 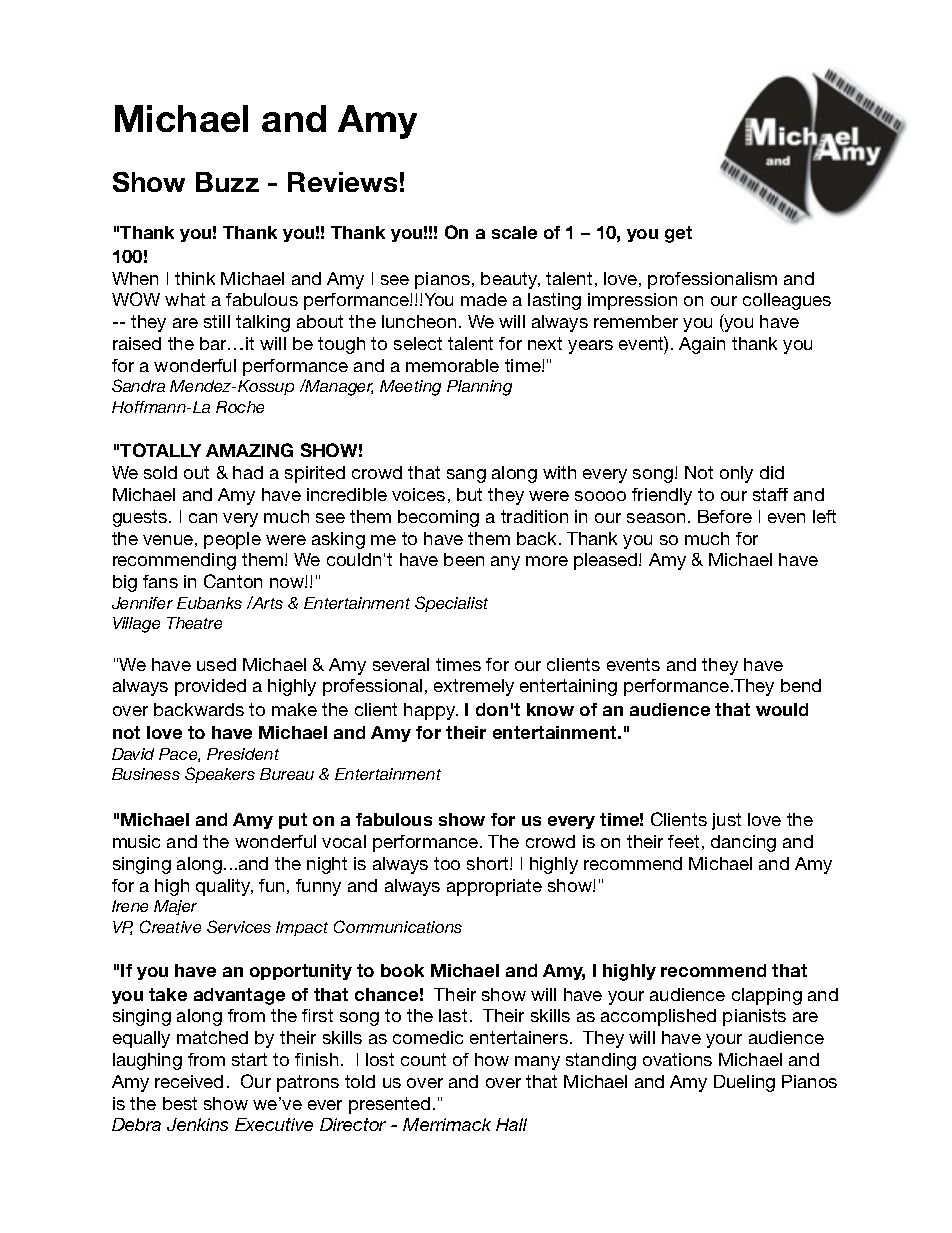 I want to click on get, so click(x=678, y=234).
